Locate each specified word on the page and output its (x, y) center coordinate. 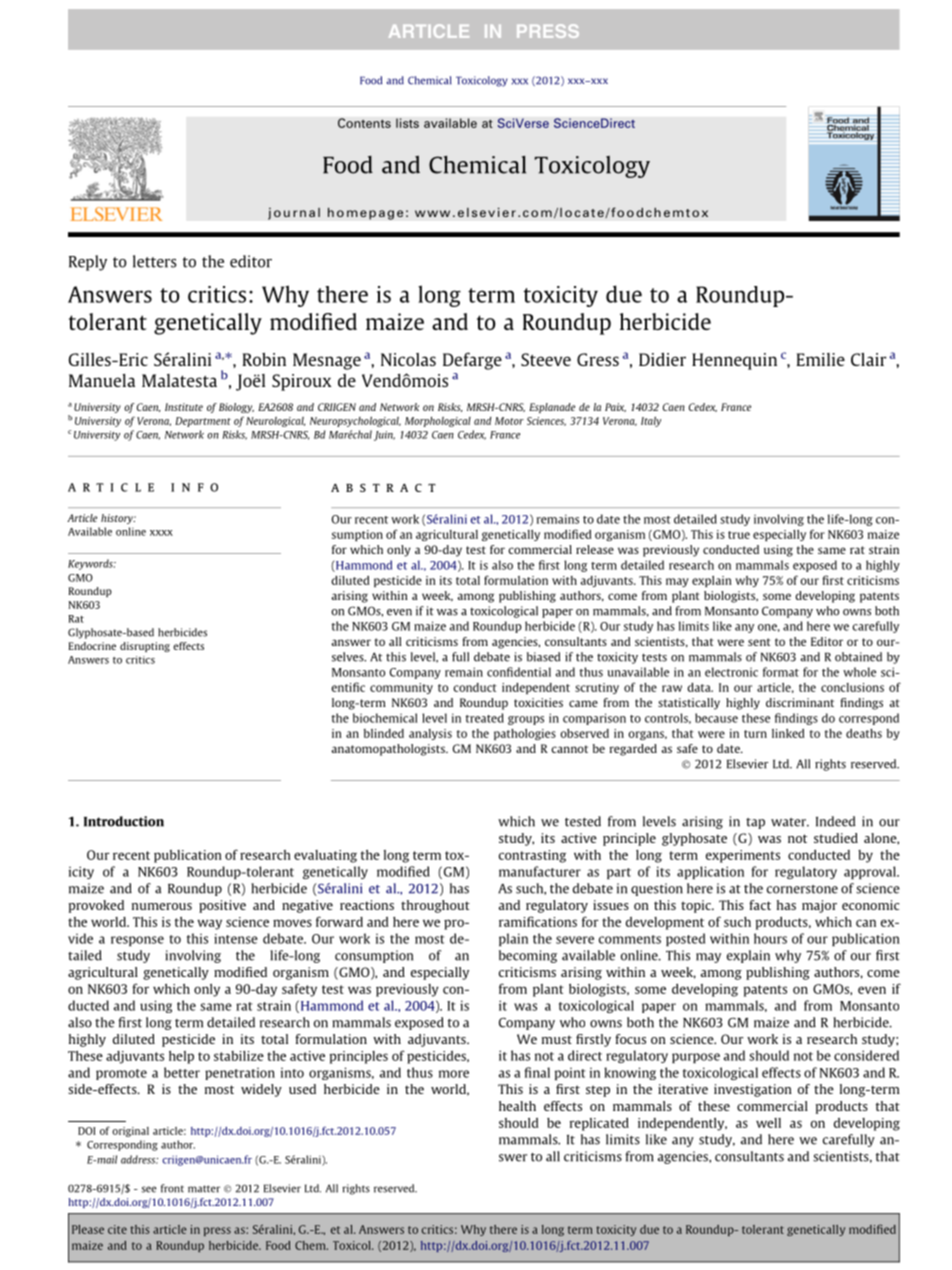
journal (294, 213)
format (781, 672)
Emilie (820, 359)
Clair (869, 359)
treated (485, 718)
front (172, 1188)
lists (407, 123)
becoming (528, 956)
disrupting (145, 647)
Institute (184, 407)
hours (770, 938)
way (209, 924)
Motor (509, 421)
